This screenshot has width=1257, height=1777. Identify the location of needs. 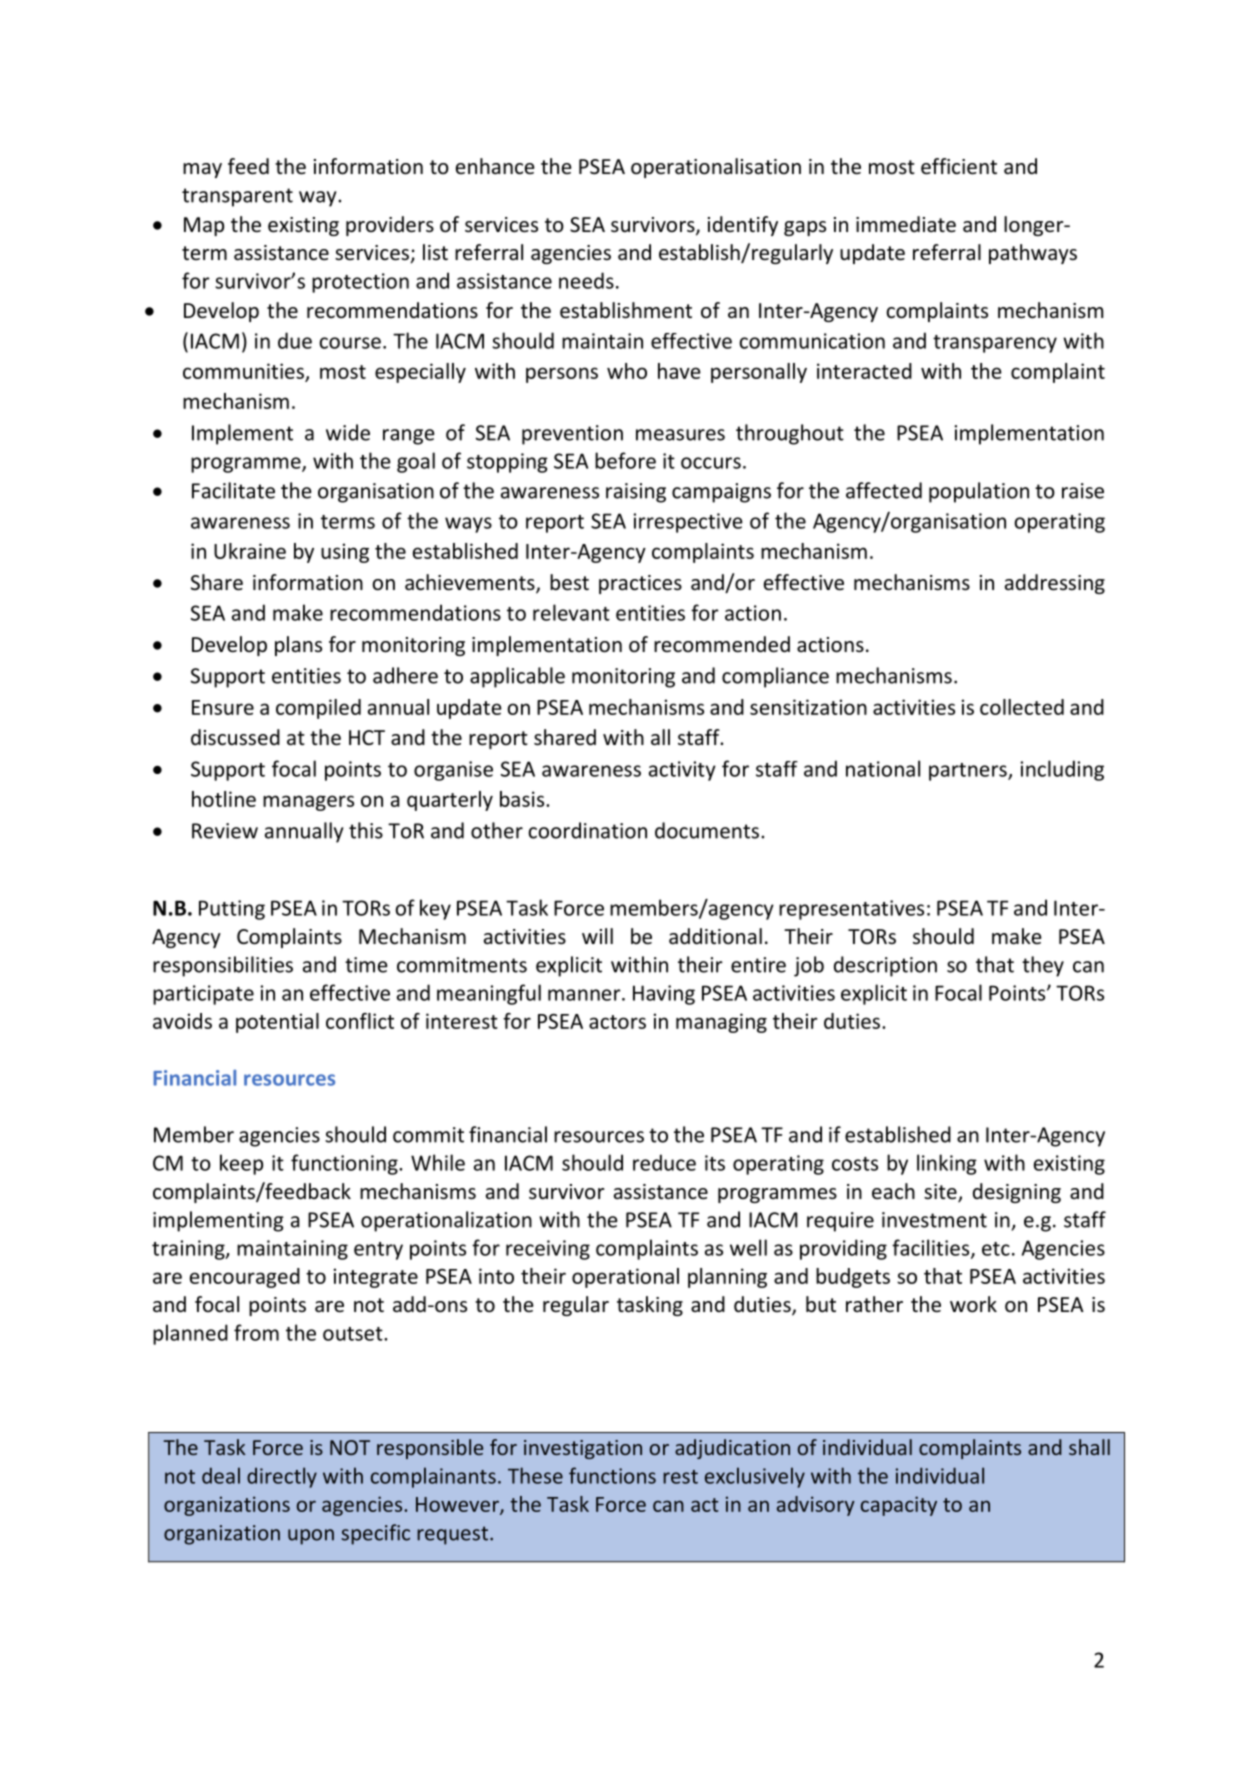
(586, 280).
